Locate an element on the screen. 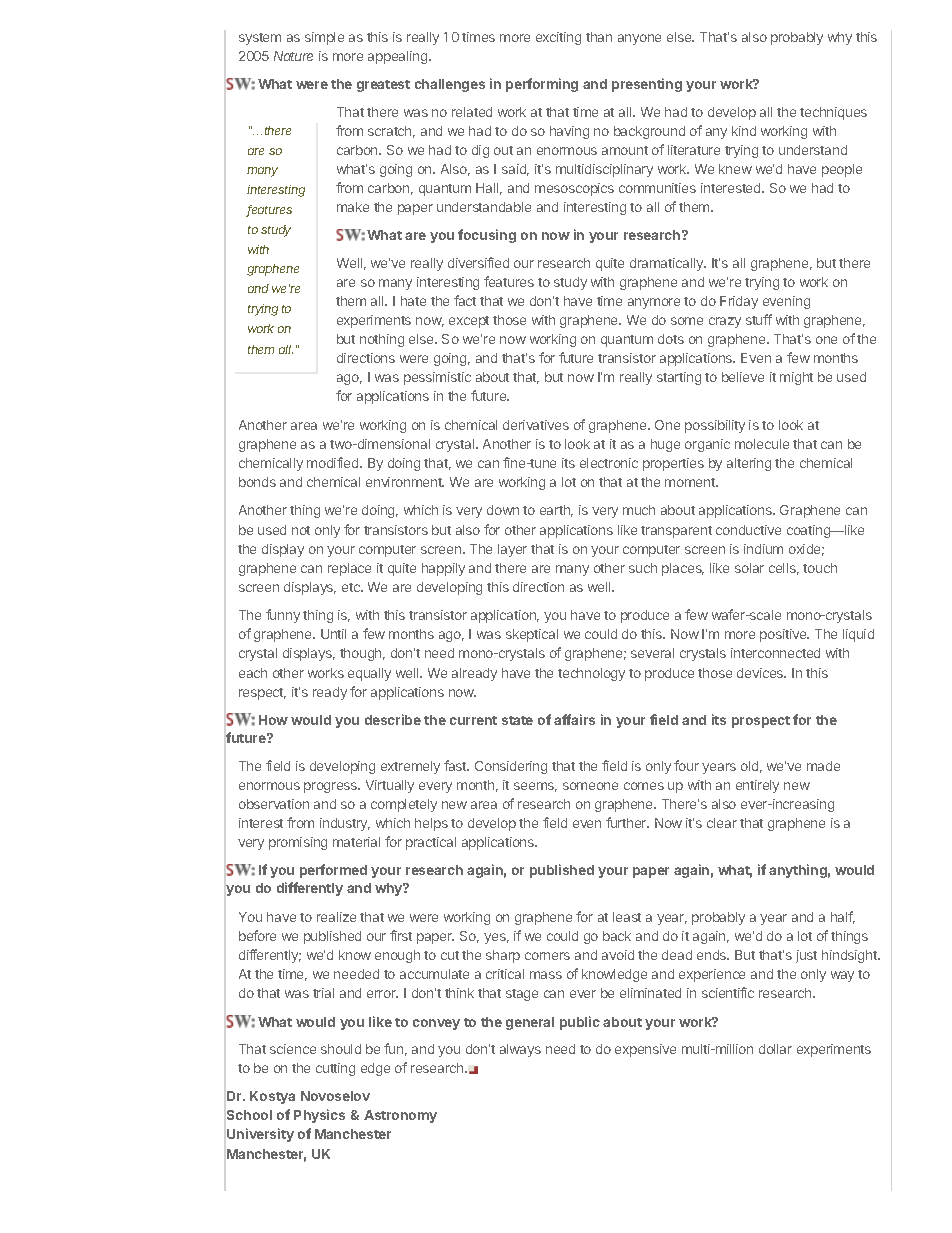 The width and height of the screenshot is (952, 1233). techniques is located at coordinates (833, 113).
